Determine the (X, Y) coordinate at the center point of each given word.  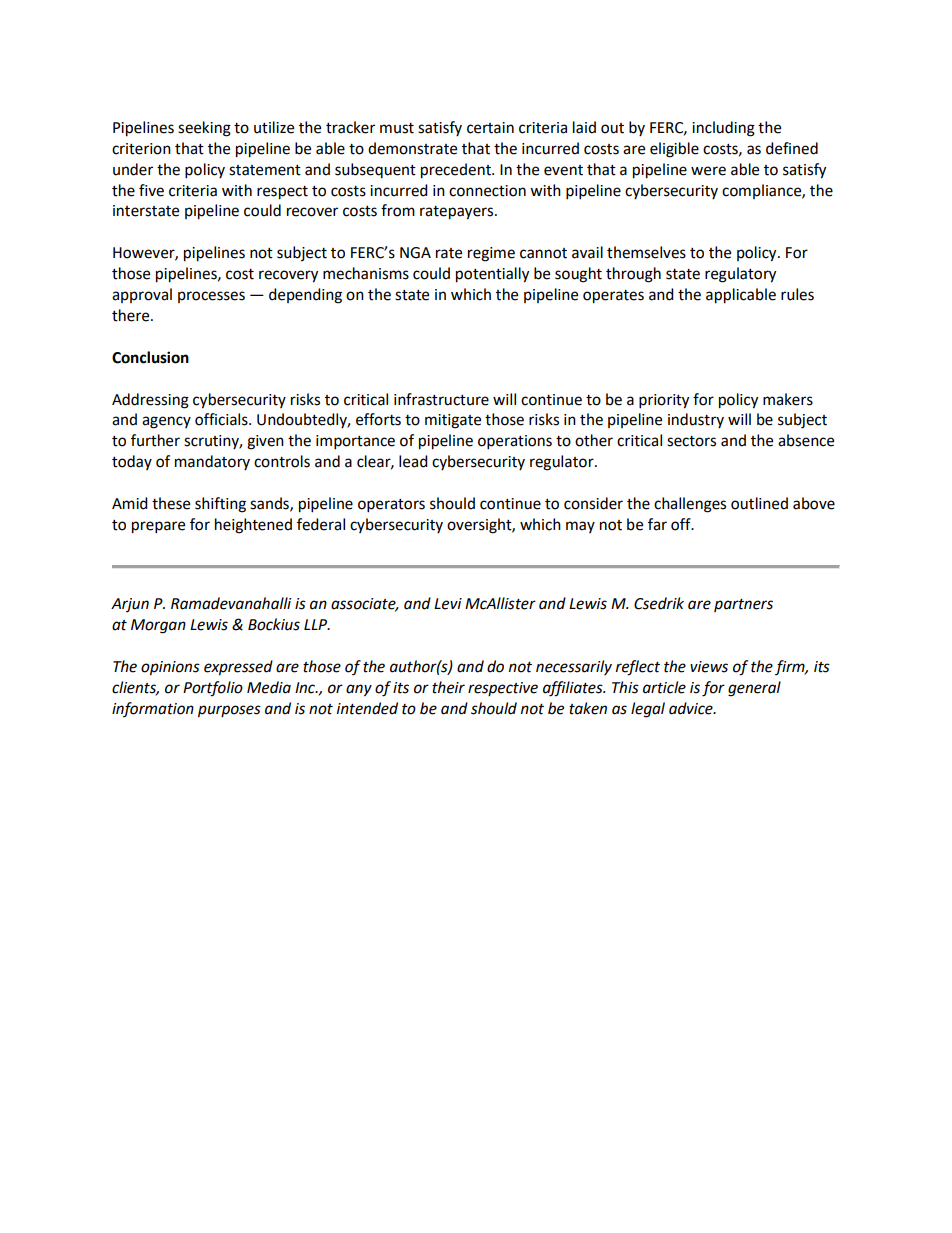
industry (696, 420)
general (754, 689)
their (448, 687)
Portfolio (213, 689)
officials (222, 419)
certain (490, 128)
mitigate (453, 421)
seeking (204, 129)
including (723, 129)
